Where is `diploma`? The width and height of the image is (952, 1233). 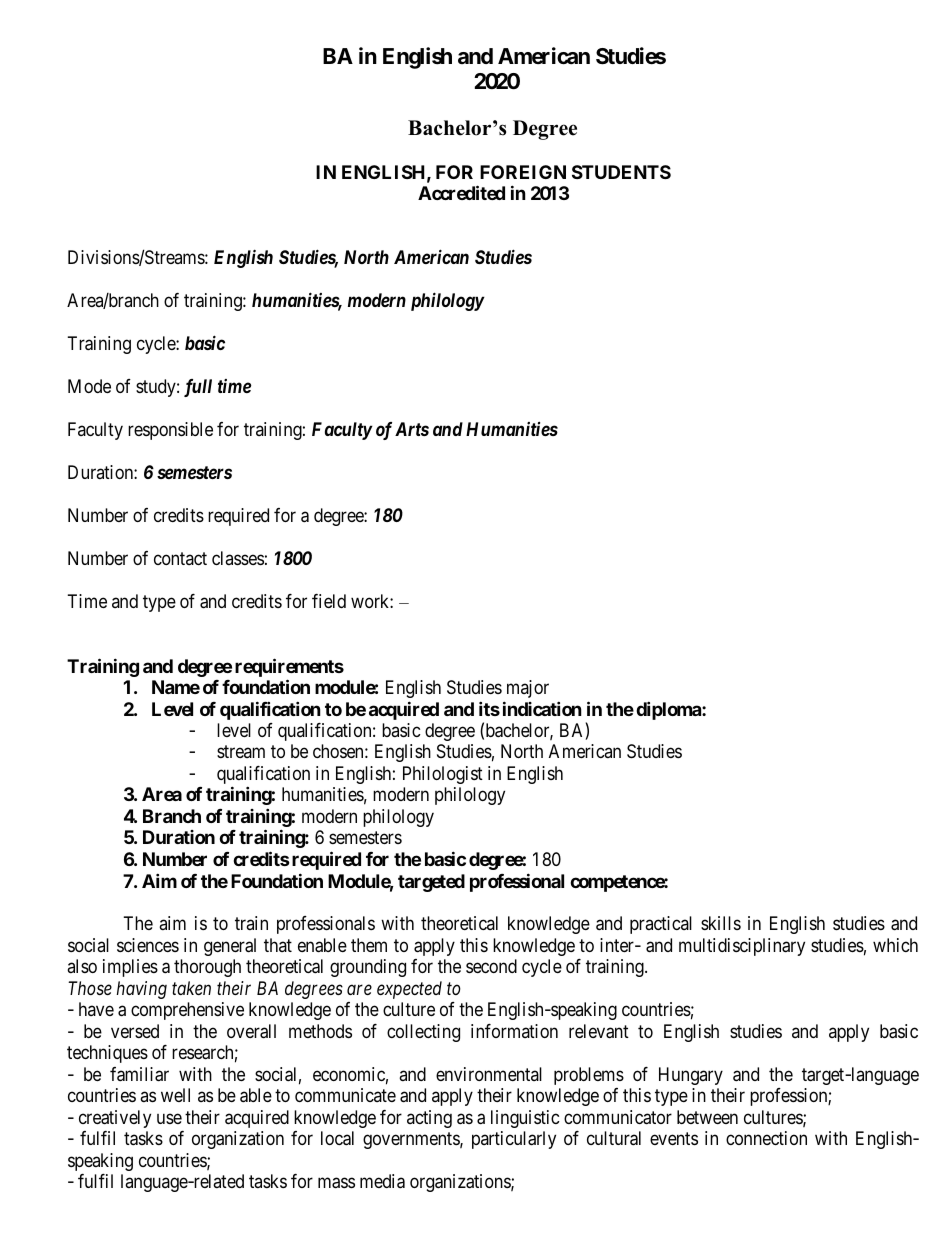
diploma is located at coordinates (669, 710).
